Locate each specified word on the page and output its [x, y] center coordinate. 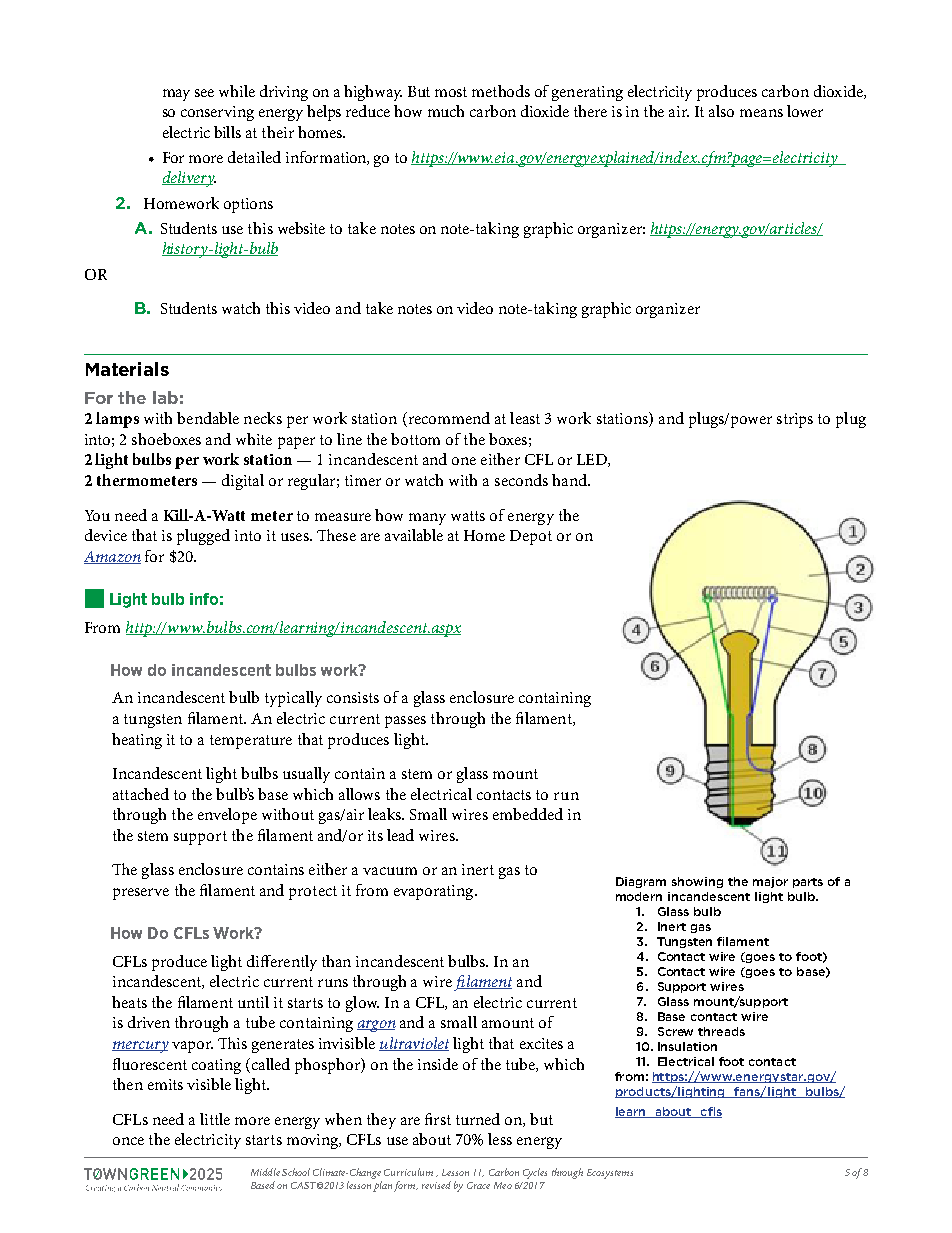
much [446, 111]
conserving [217, 113]
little [215, 1119]
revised [436, 1185]
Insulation [687, 1046]
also [721, 111]
